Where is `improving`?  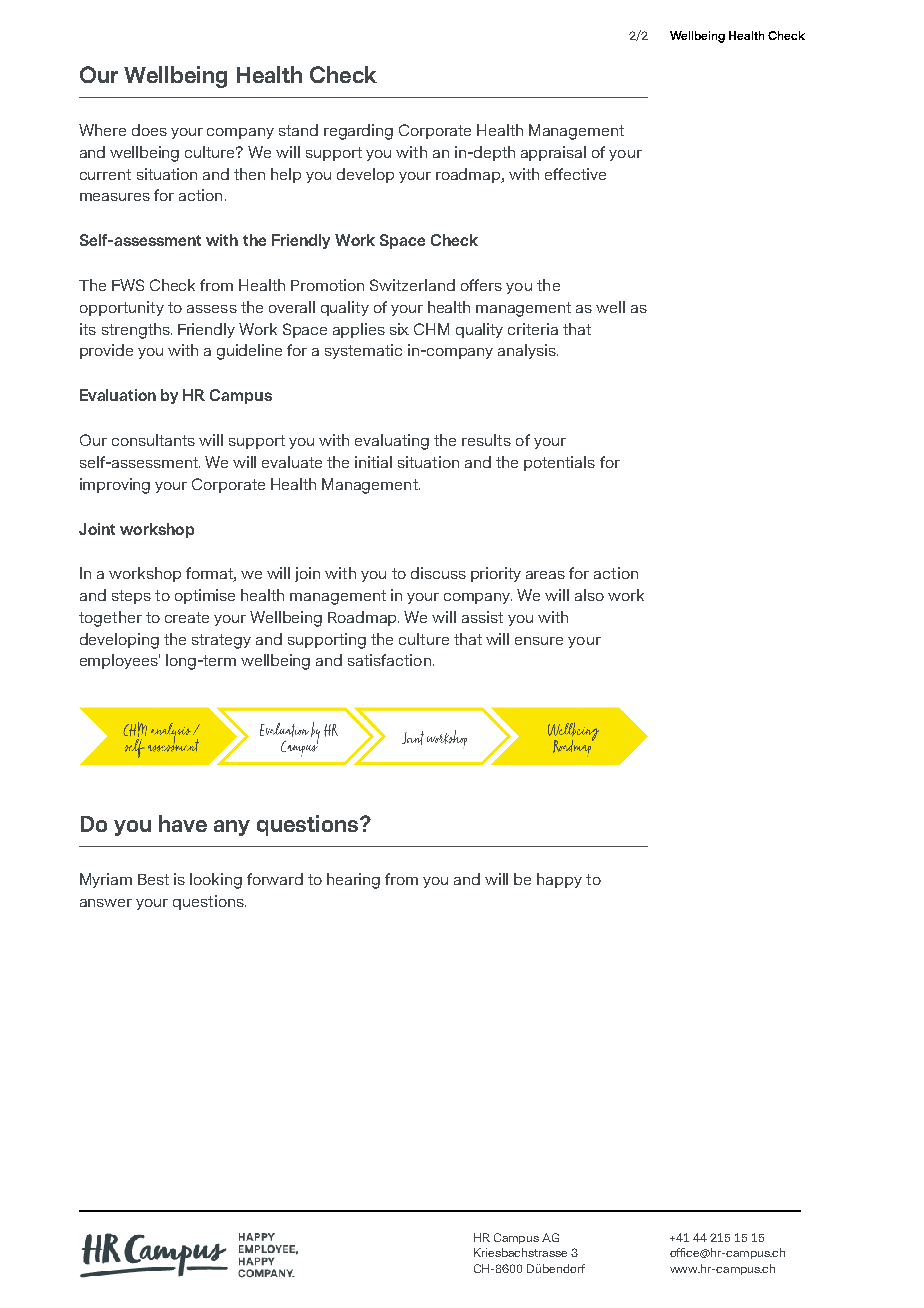
improving is located at coordinates (115, 486).
